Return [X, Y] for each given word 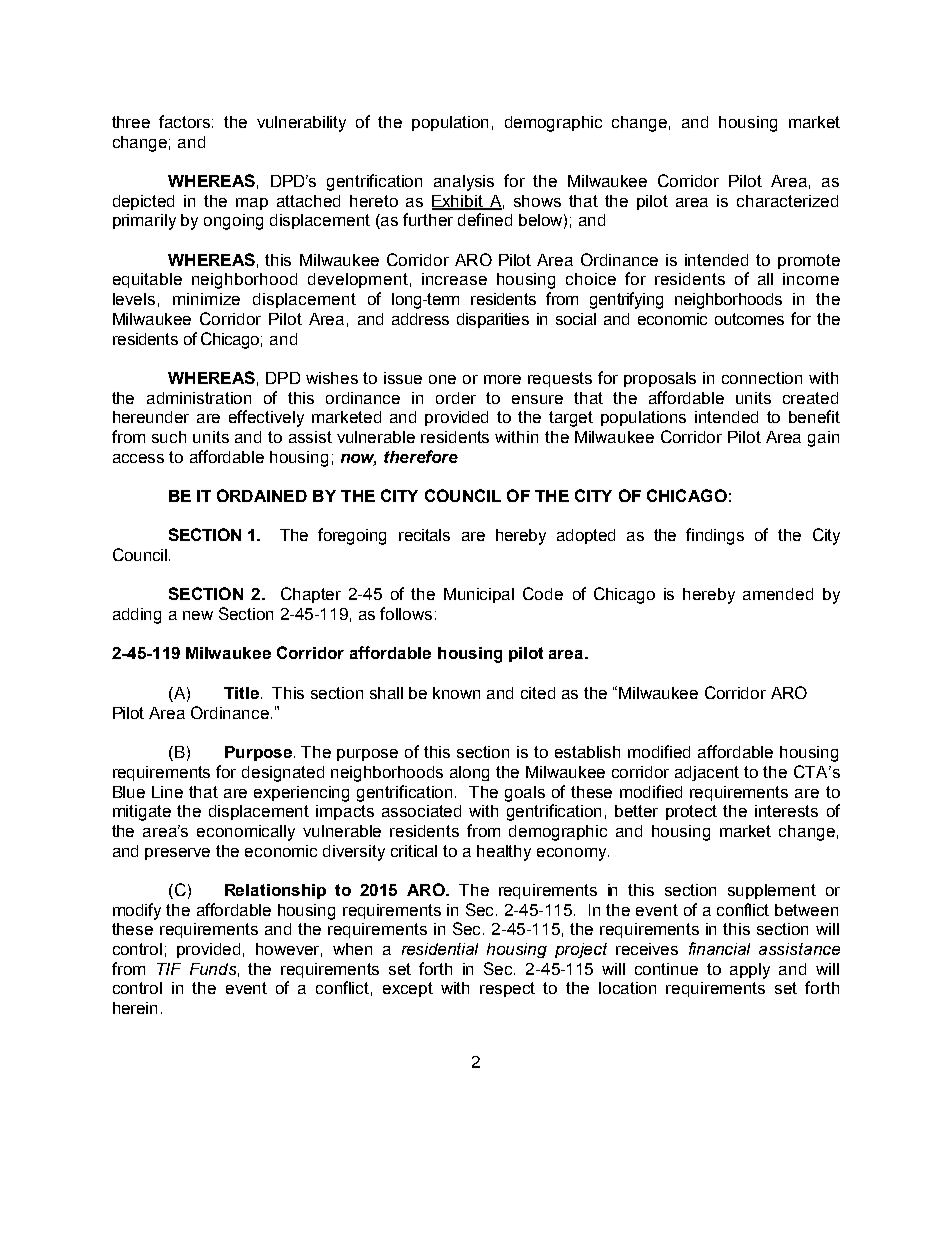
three [131, 122]
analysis [464, 183]
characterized [787, 201]
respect [507, 989]
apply [750, 971]
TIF [169, 969]
